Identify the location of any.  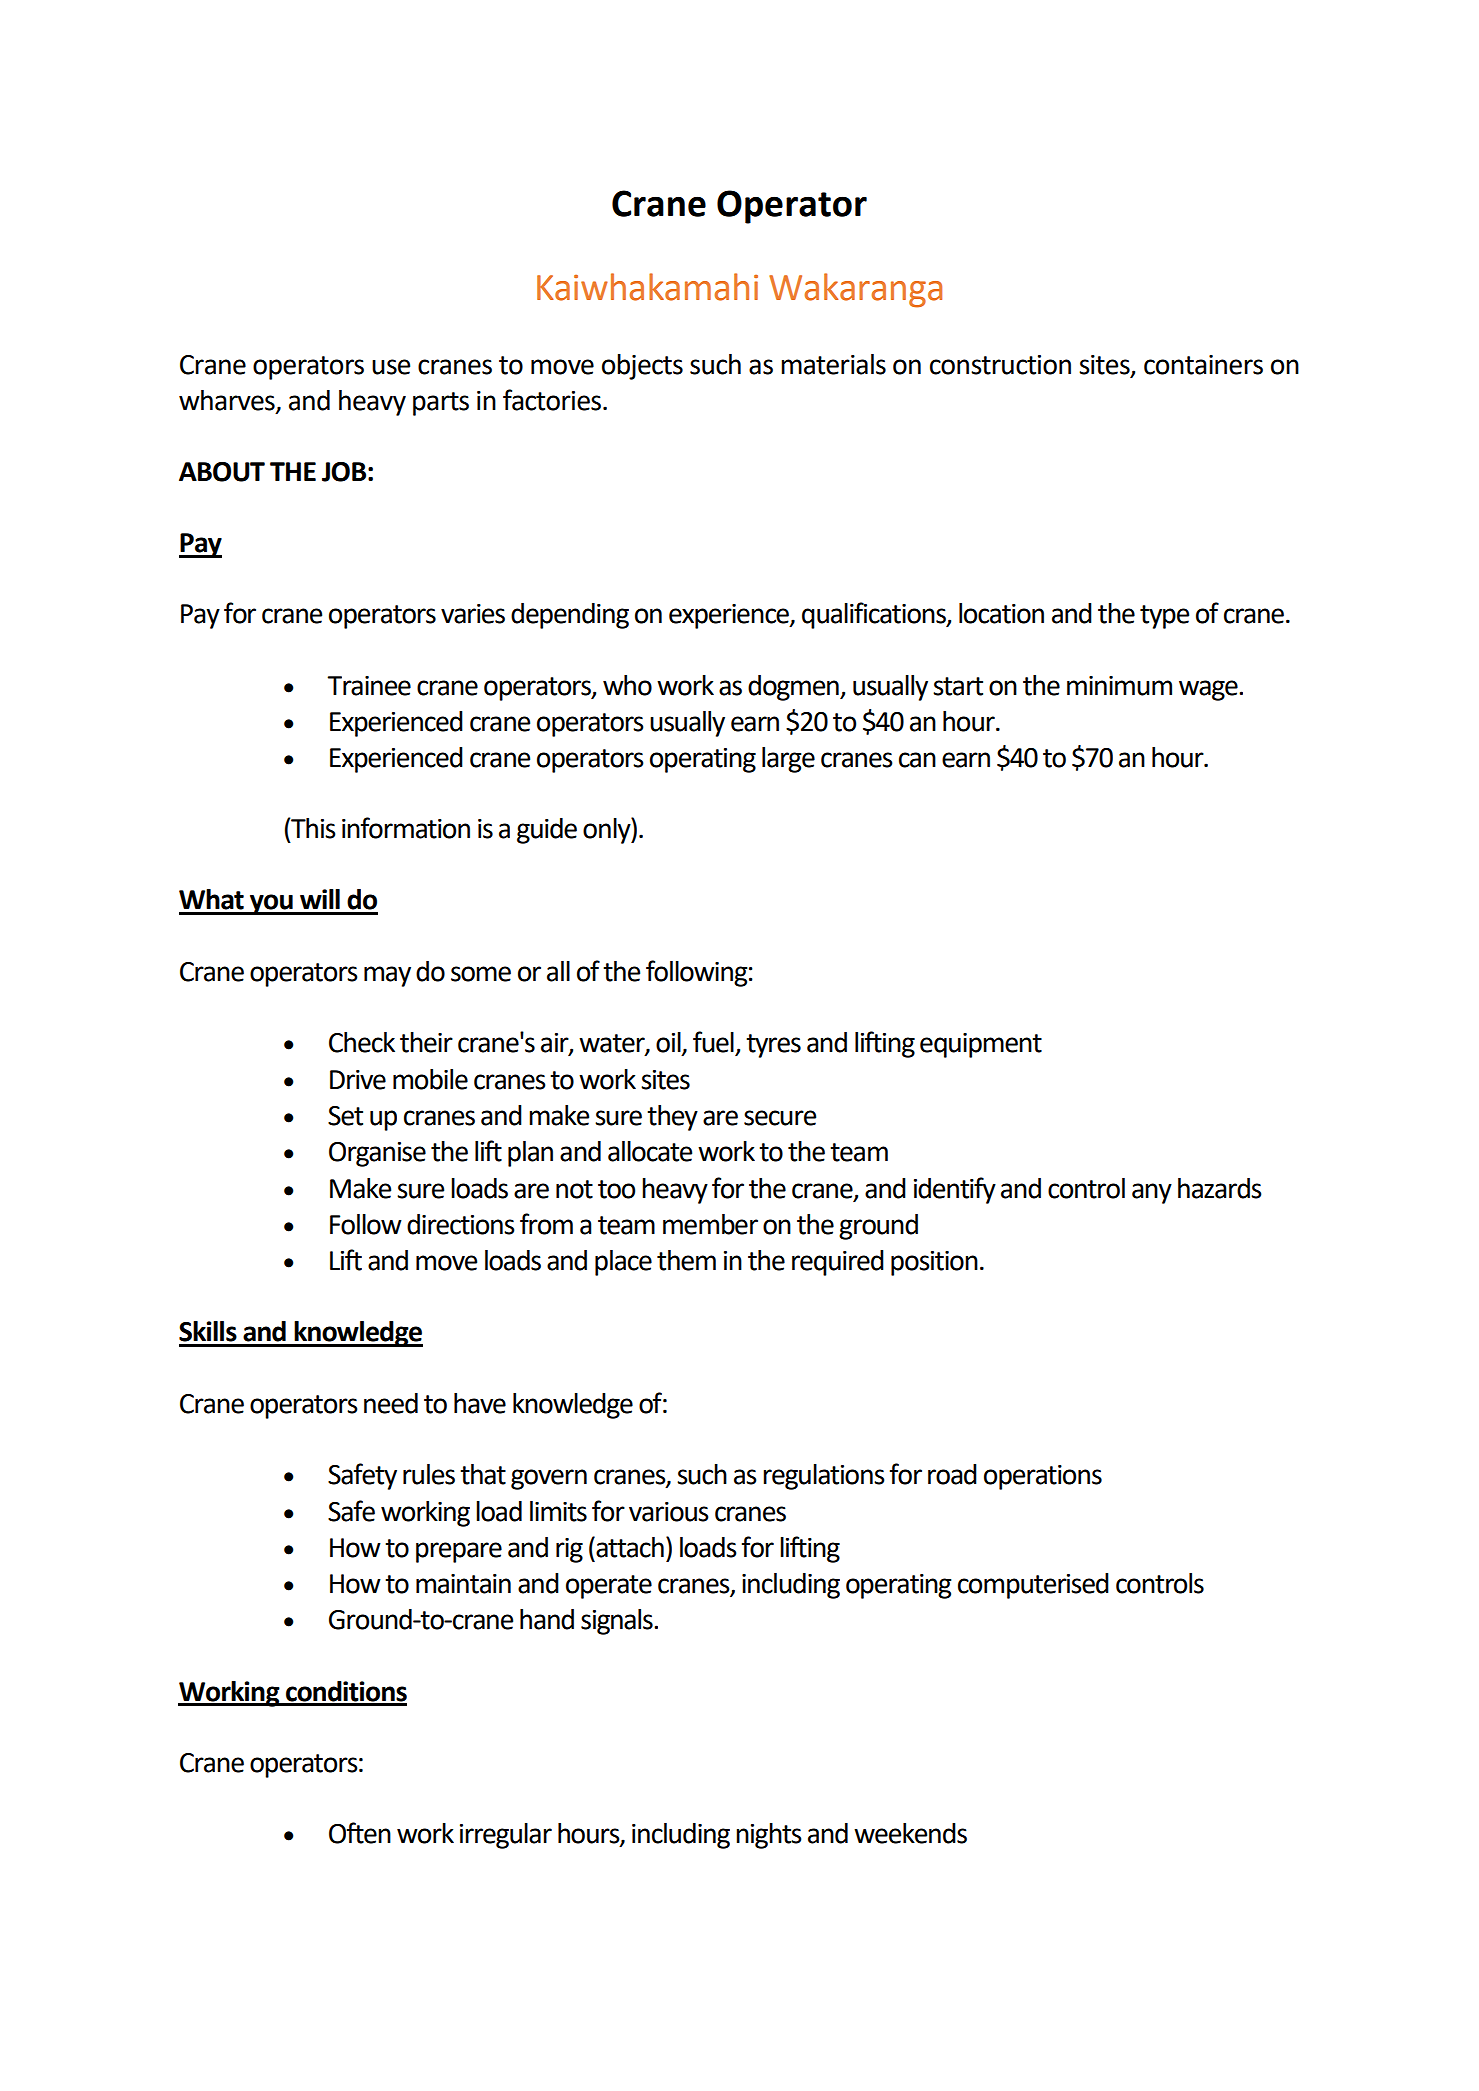
(1152, 1193).
